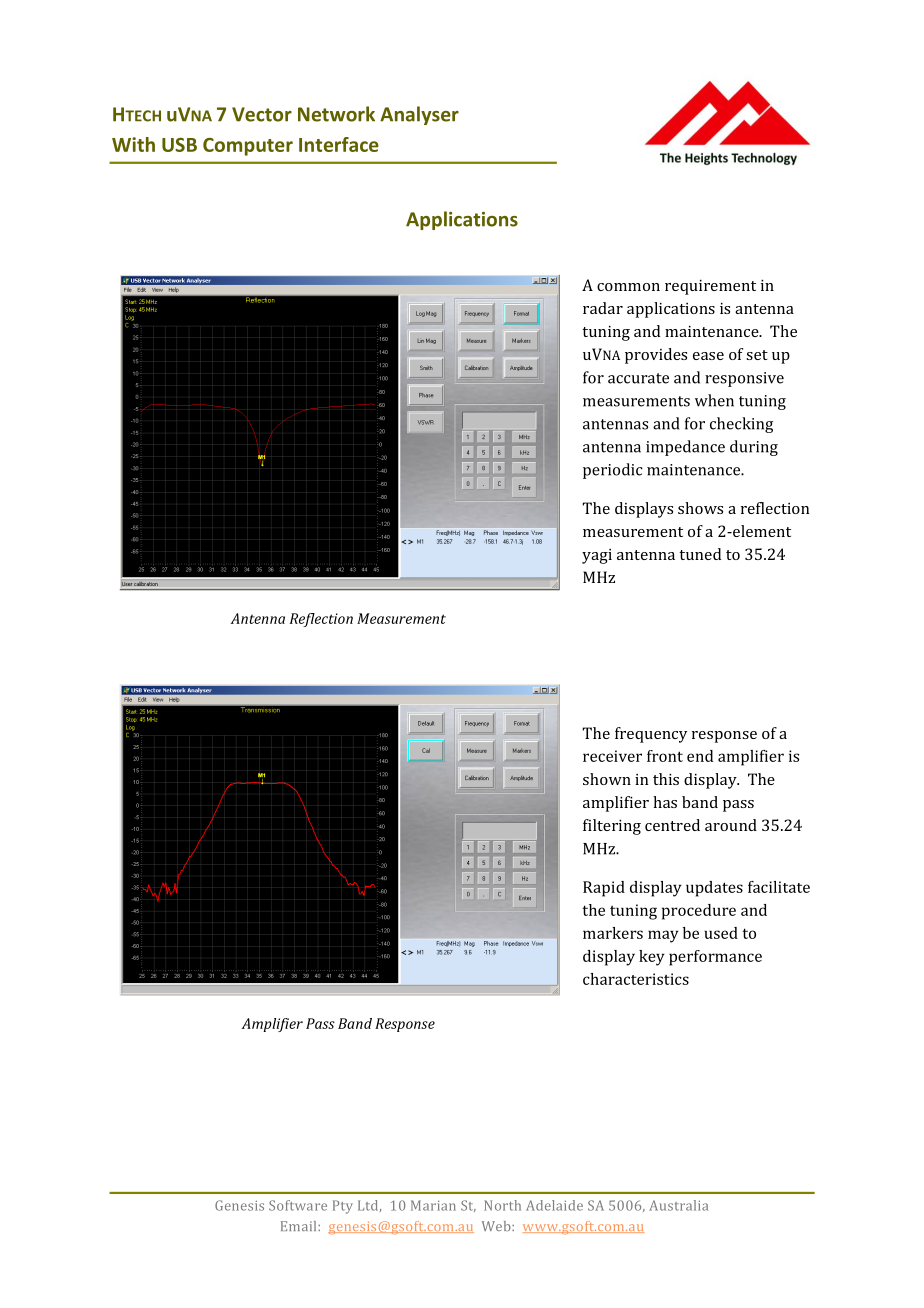  I want to click on Marian, so click(433, 1205).
